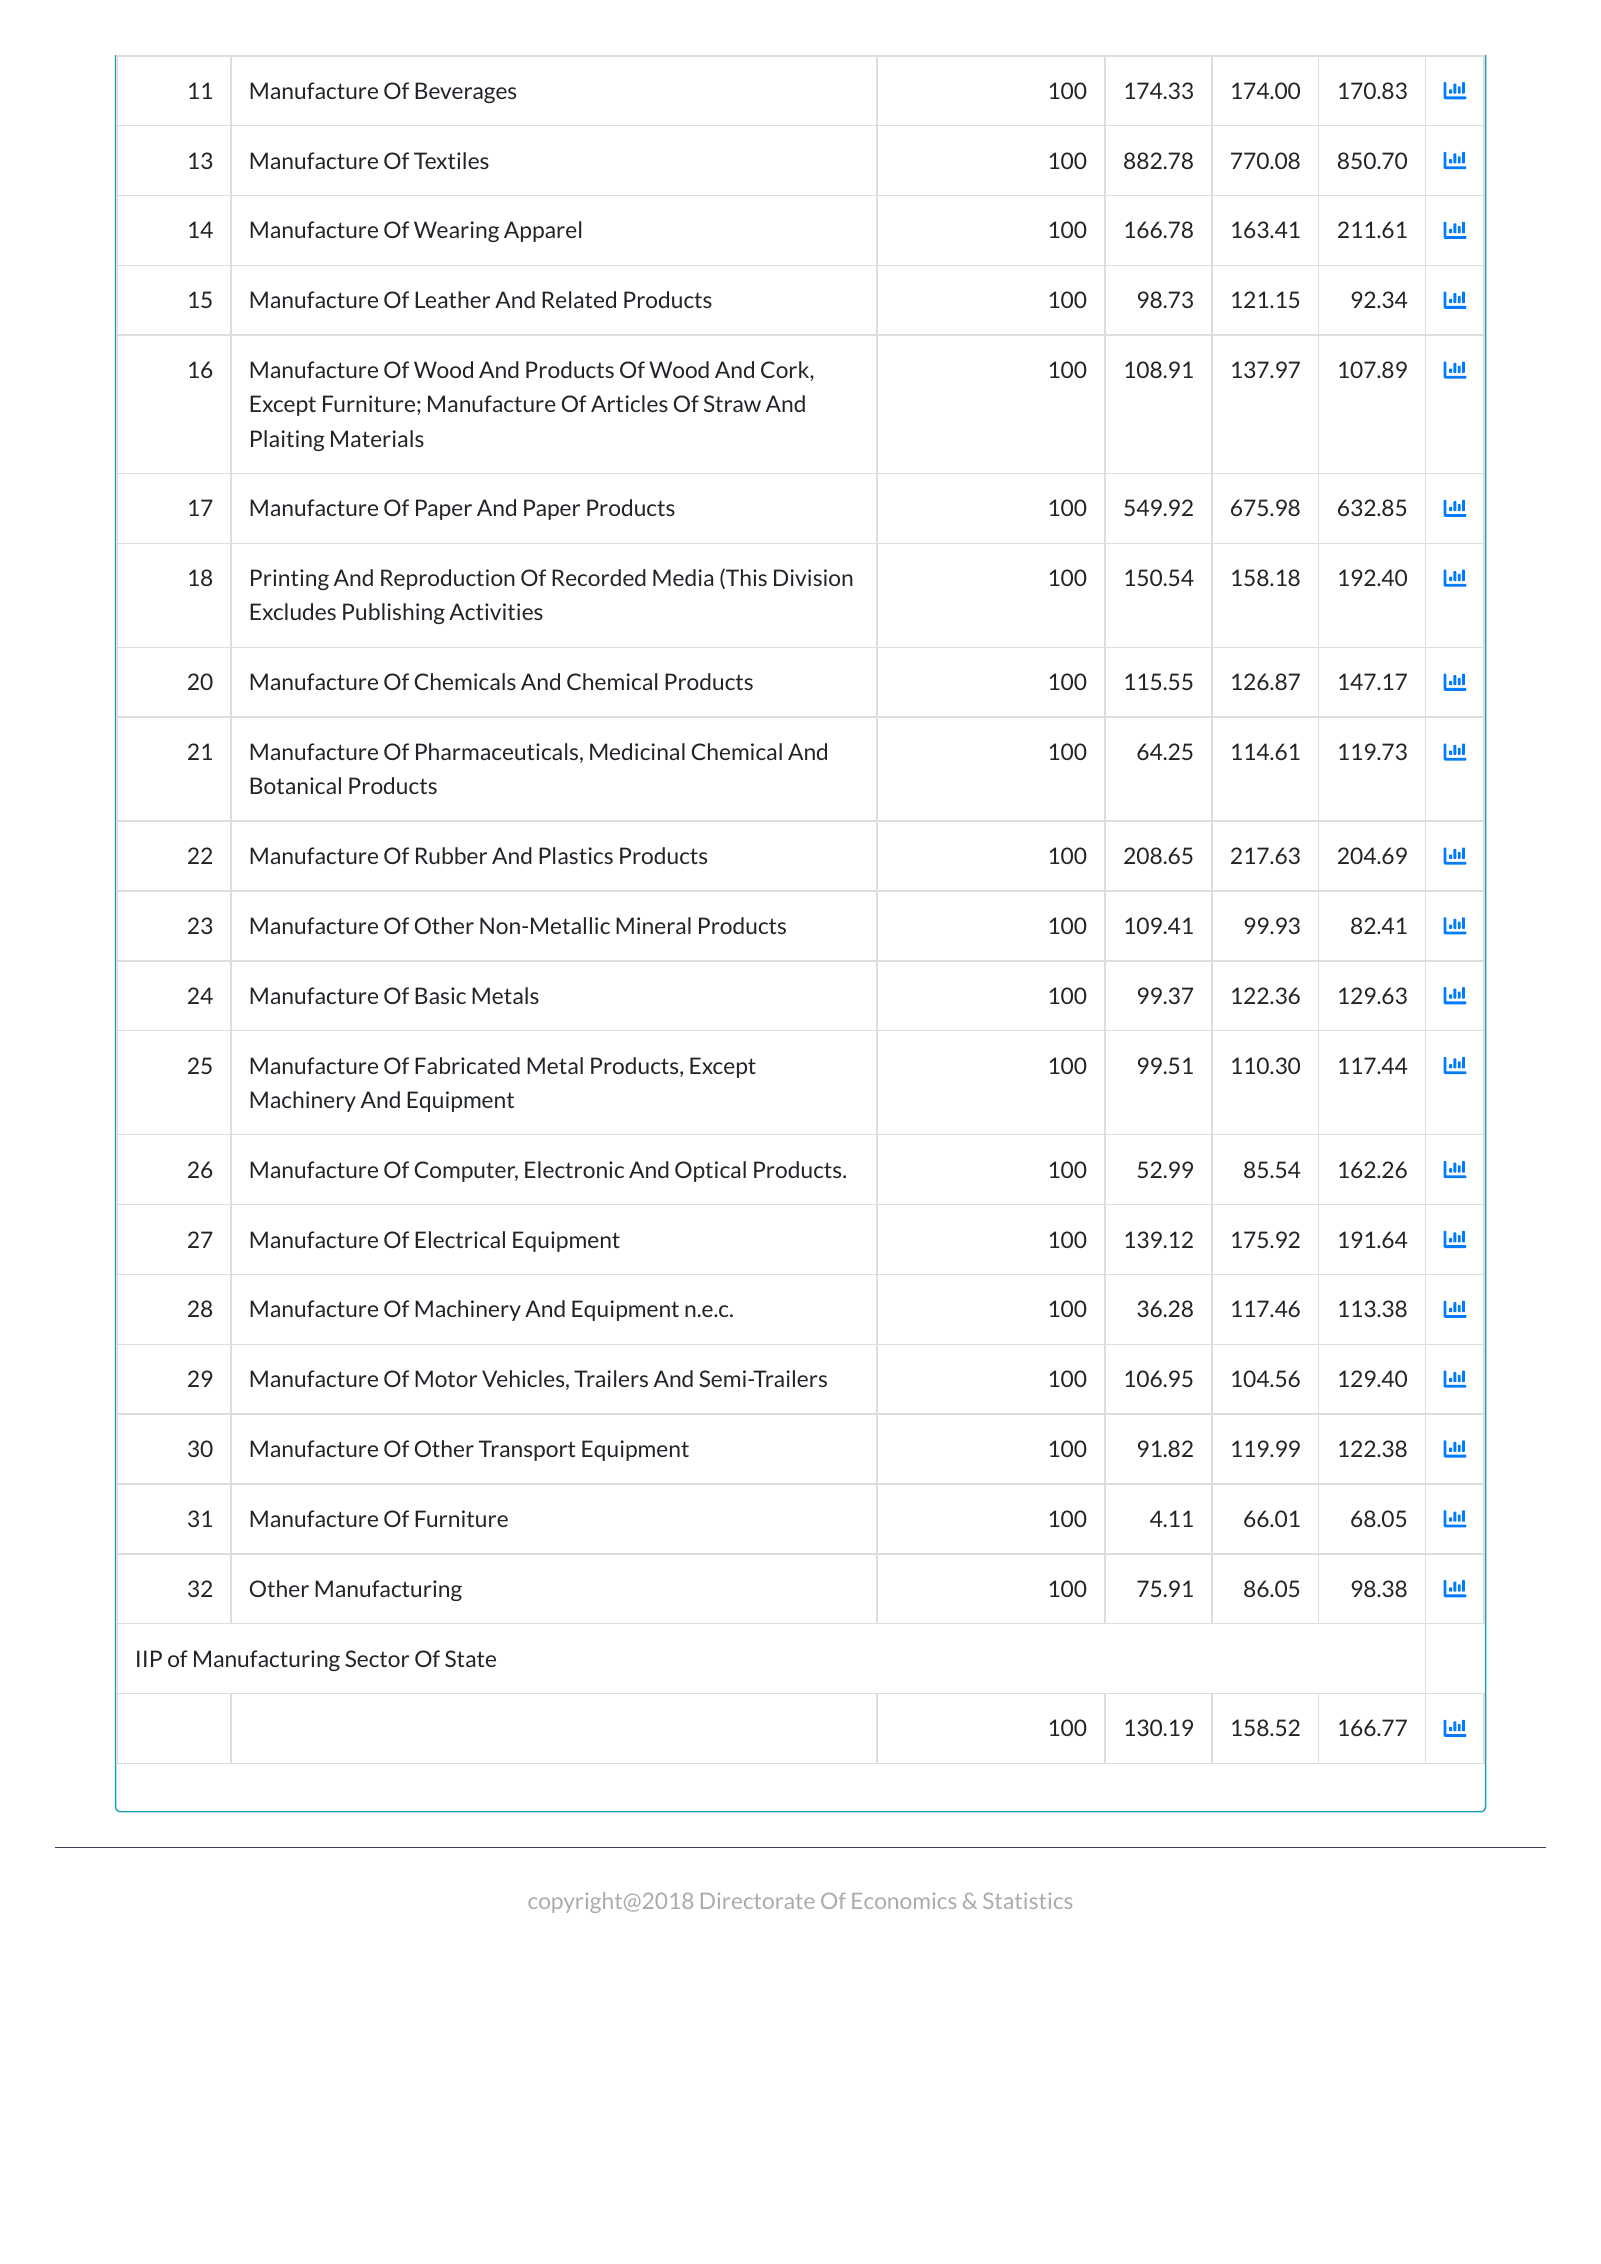 The height and width of the screenshot is (2264, 1601). Describe the element at coordinates (574, 1169) in the screenshot. I see `Electronic` at that location.
